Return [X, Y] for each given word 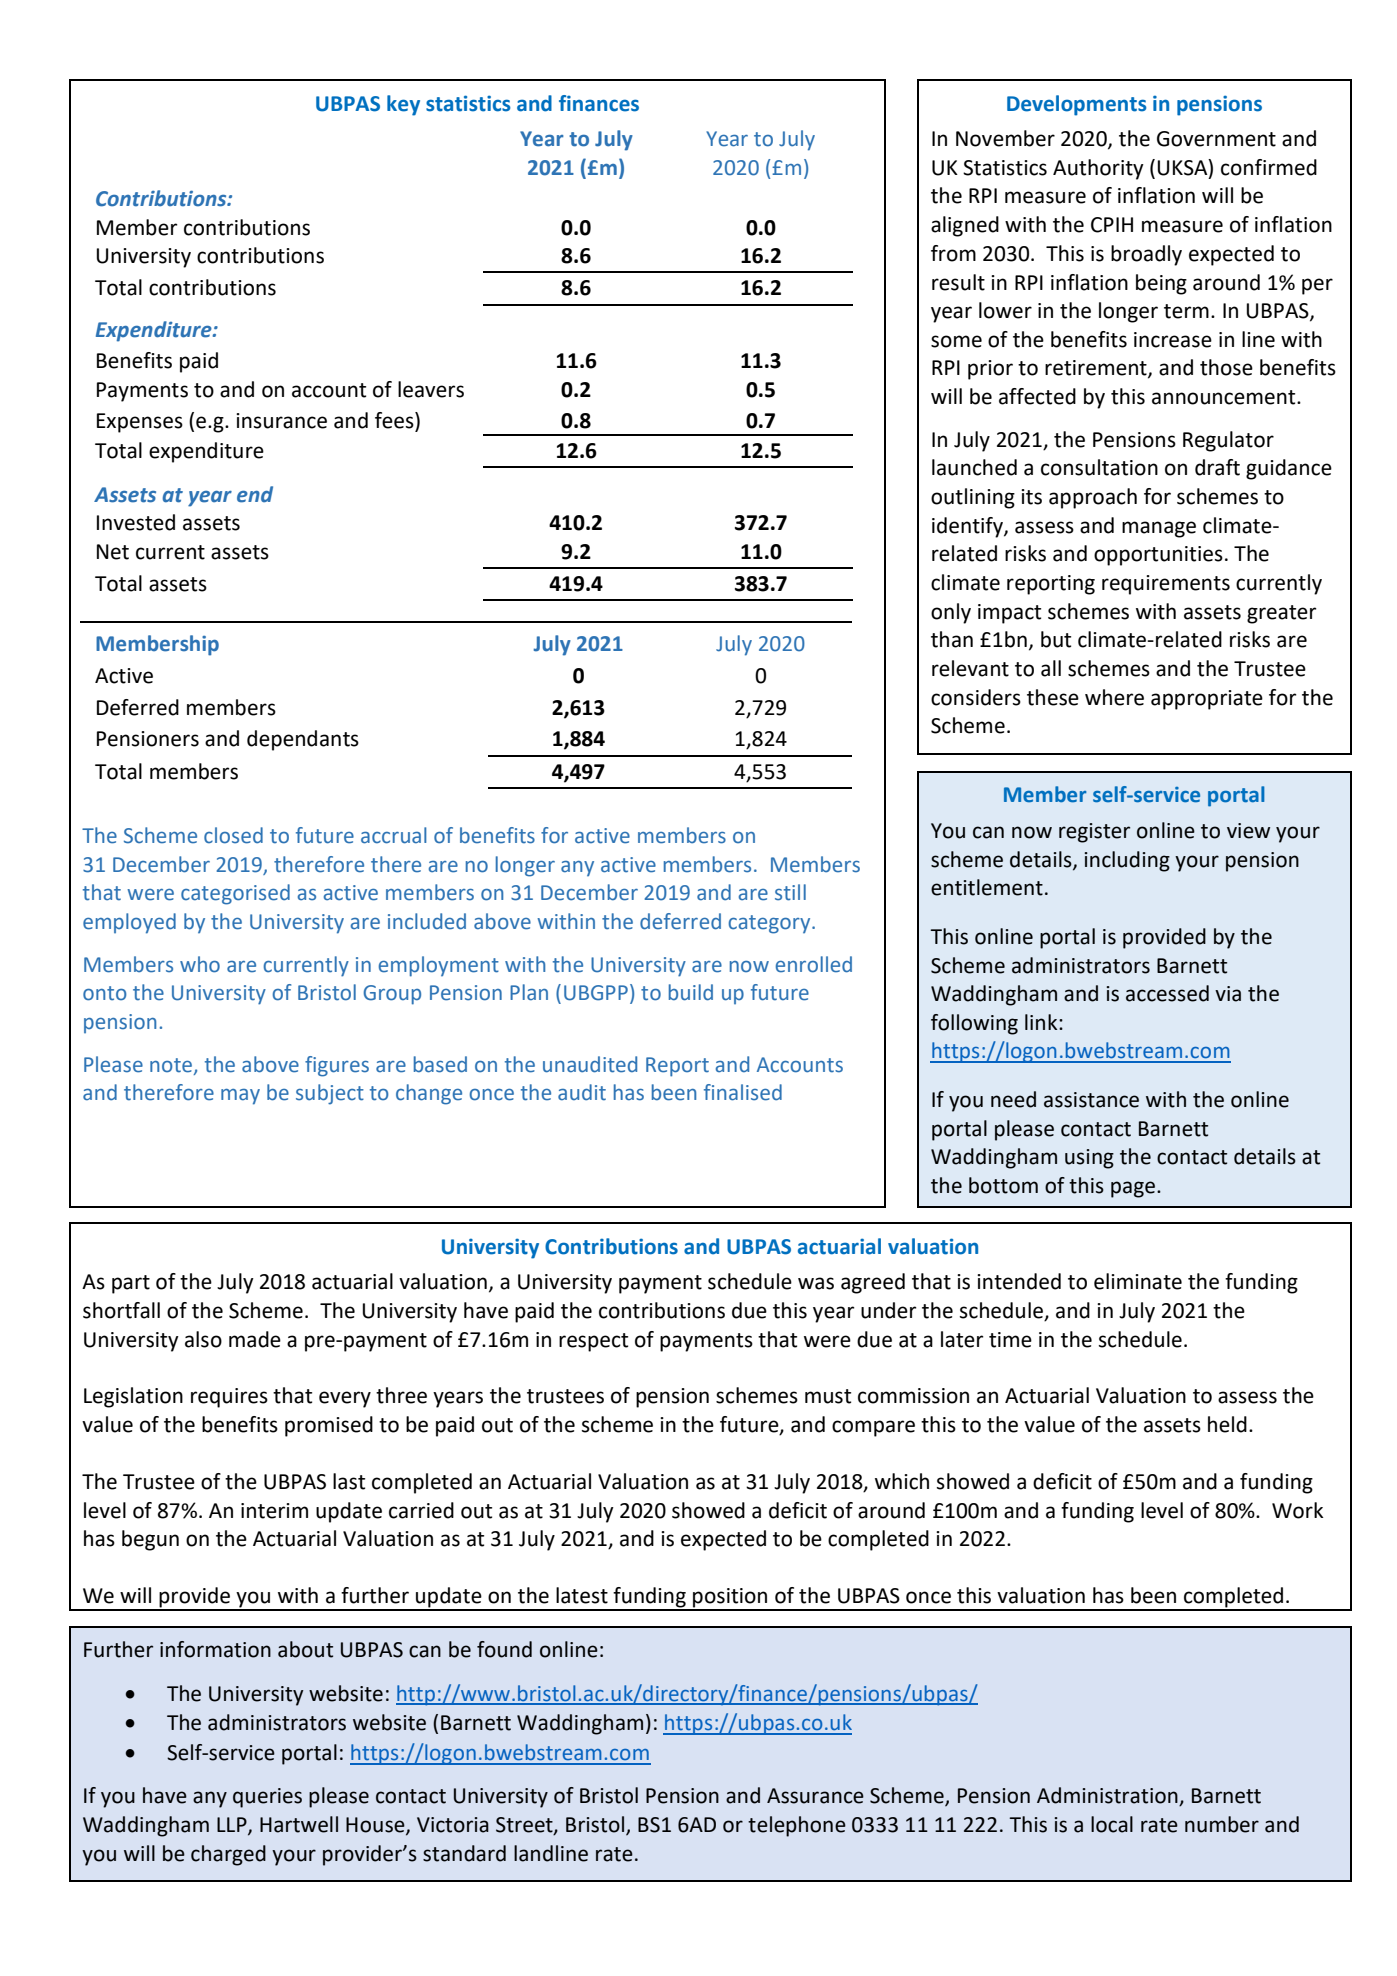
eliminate [1138, 1281]
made [255, 1339]
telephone [797, 1826]
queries [267, 1798]
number [1222, 1824]
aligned [965, 226]
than [952, 639]
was [816, 1283]
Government [1216, 139]
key [403, 105]
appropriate [1207, 700]
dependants [303, 740]
